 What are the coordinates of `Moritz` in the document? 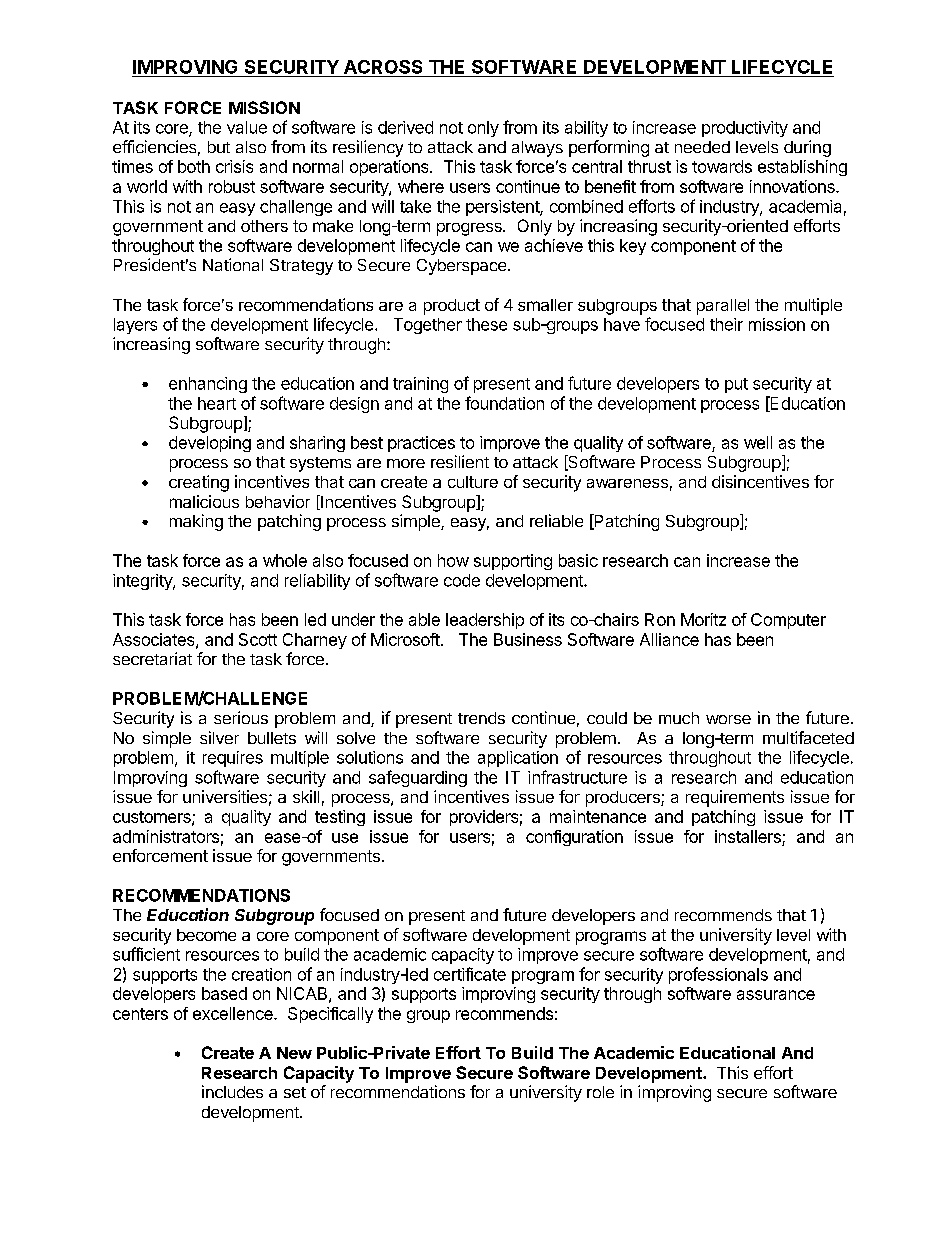 It's located at (703, 619).
